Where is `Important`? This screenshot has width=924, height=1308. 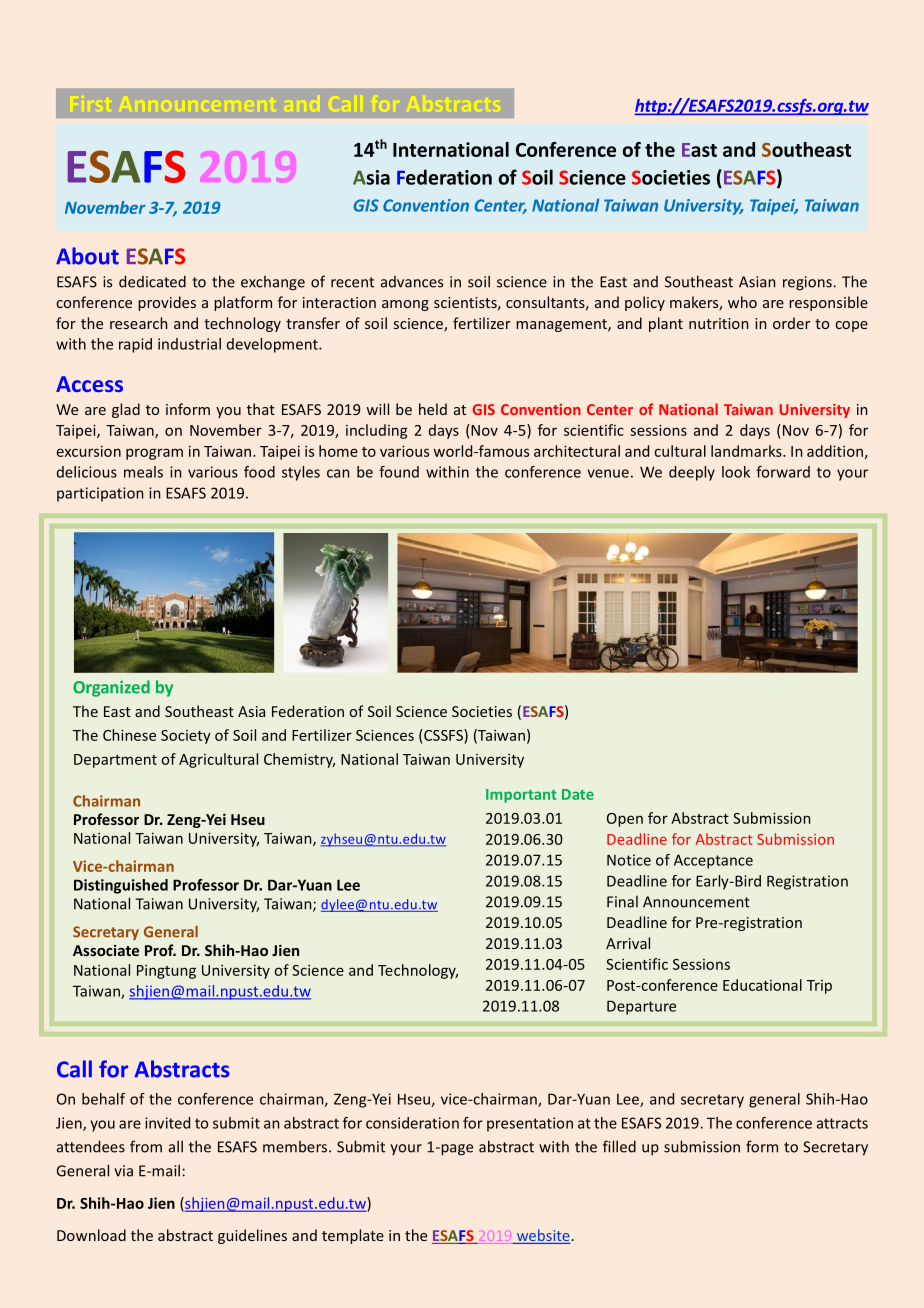 Important is located at coordinates (521, 796).
